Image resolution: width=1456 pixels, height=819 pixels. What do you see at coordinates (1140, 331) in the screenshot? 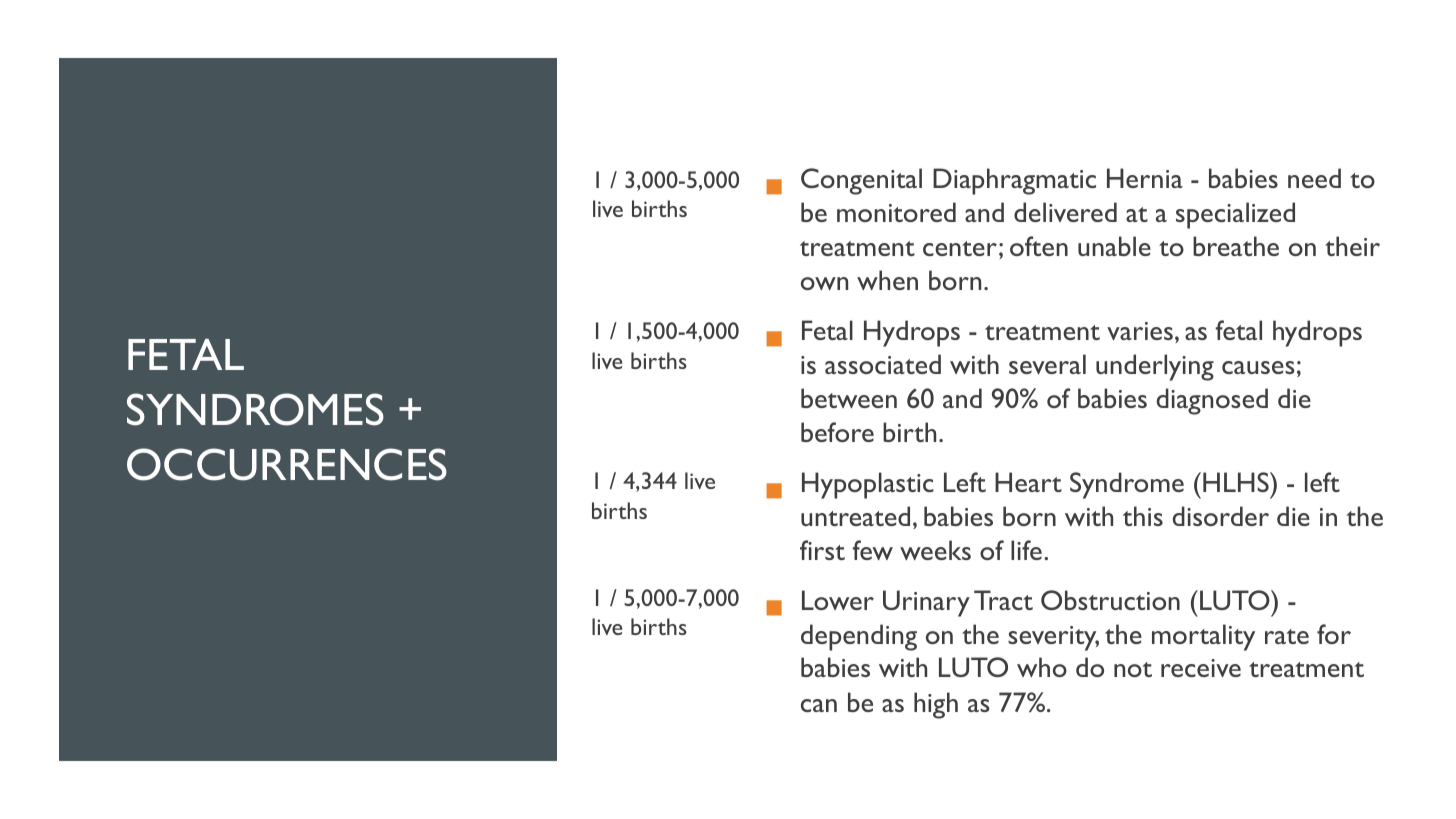
I see `varies` at bounding box center [1140, 331].
